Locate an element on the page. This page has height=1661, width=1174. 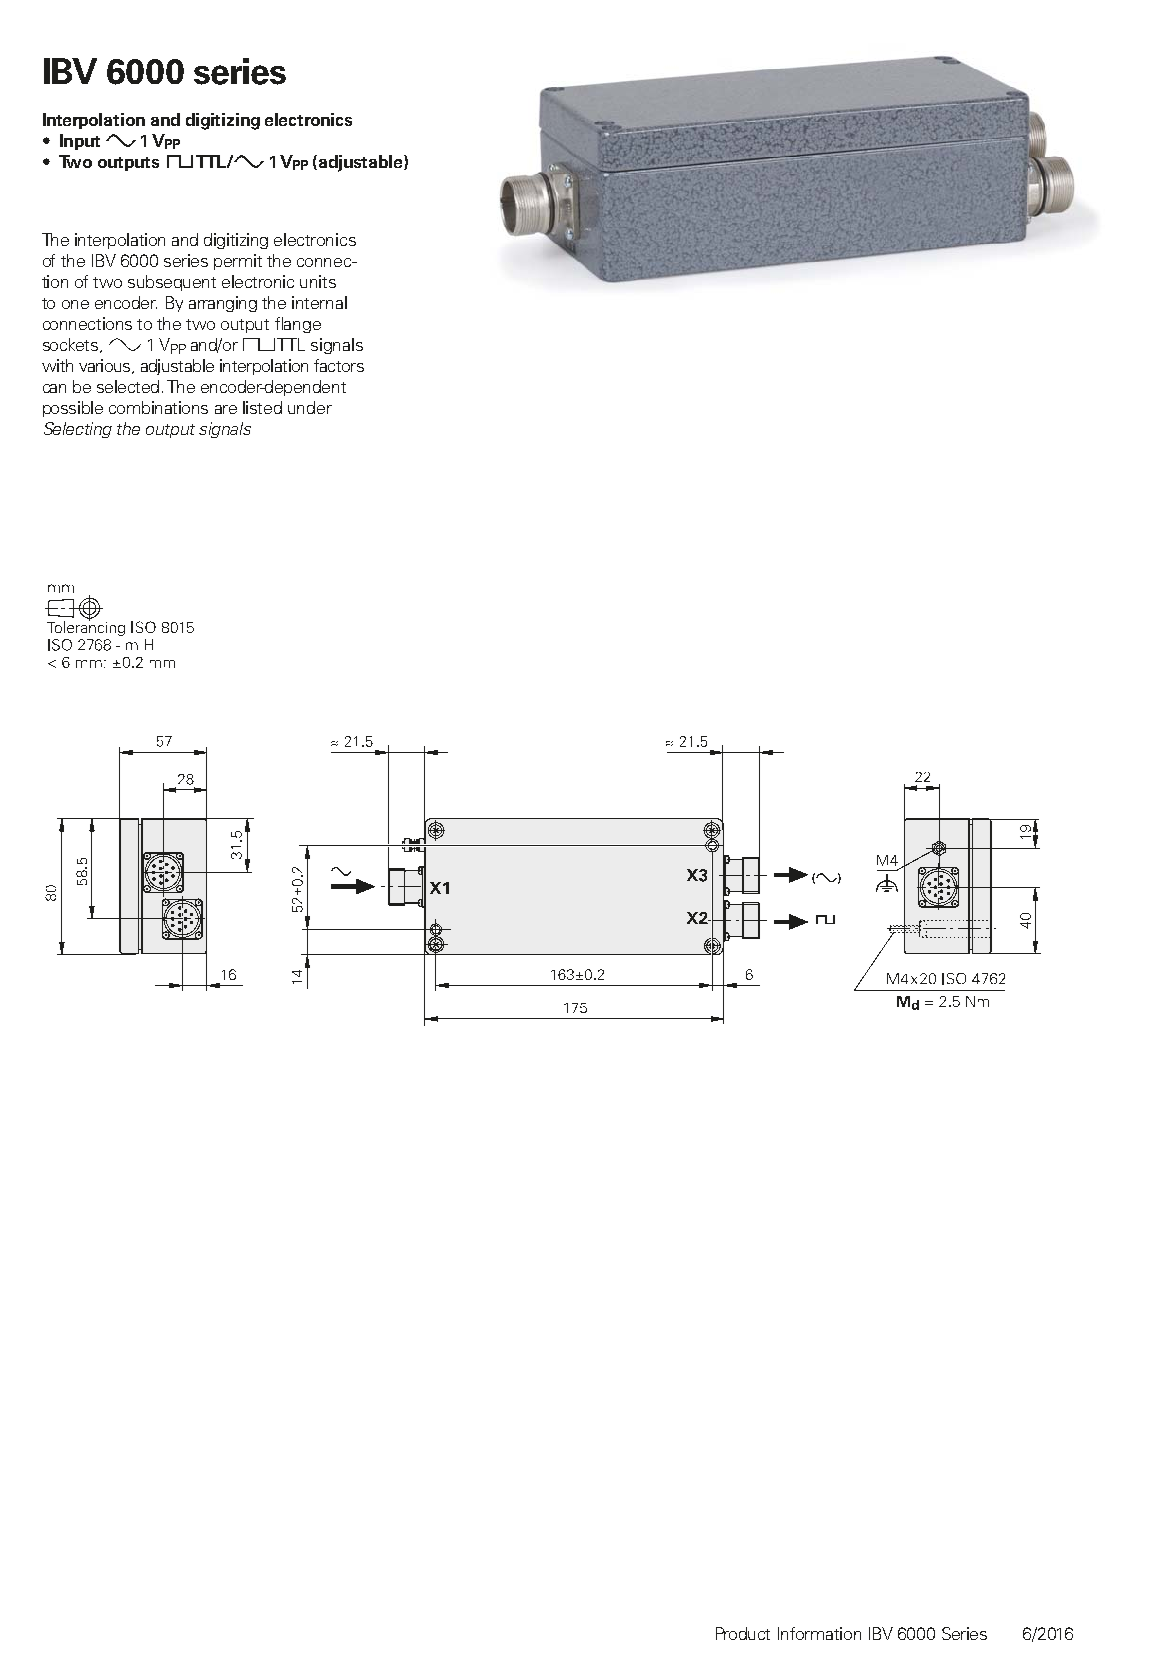
under is located at coordinates (310, 407).
